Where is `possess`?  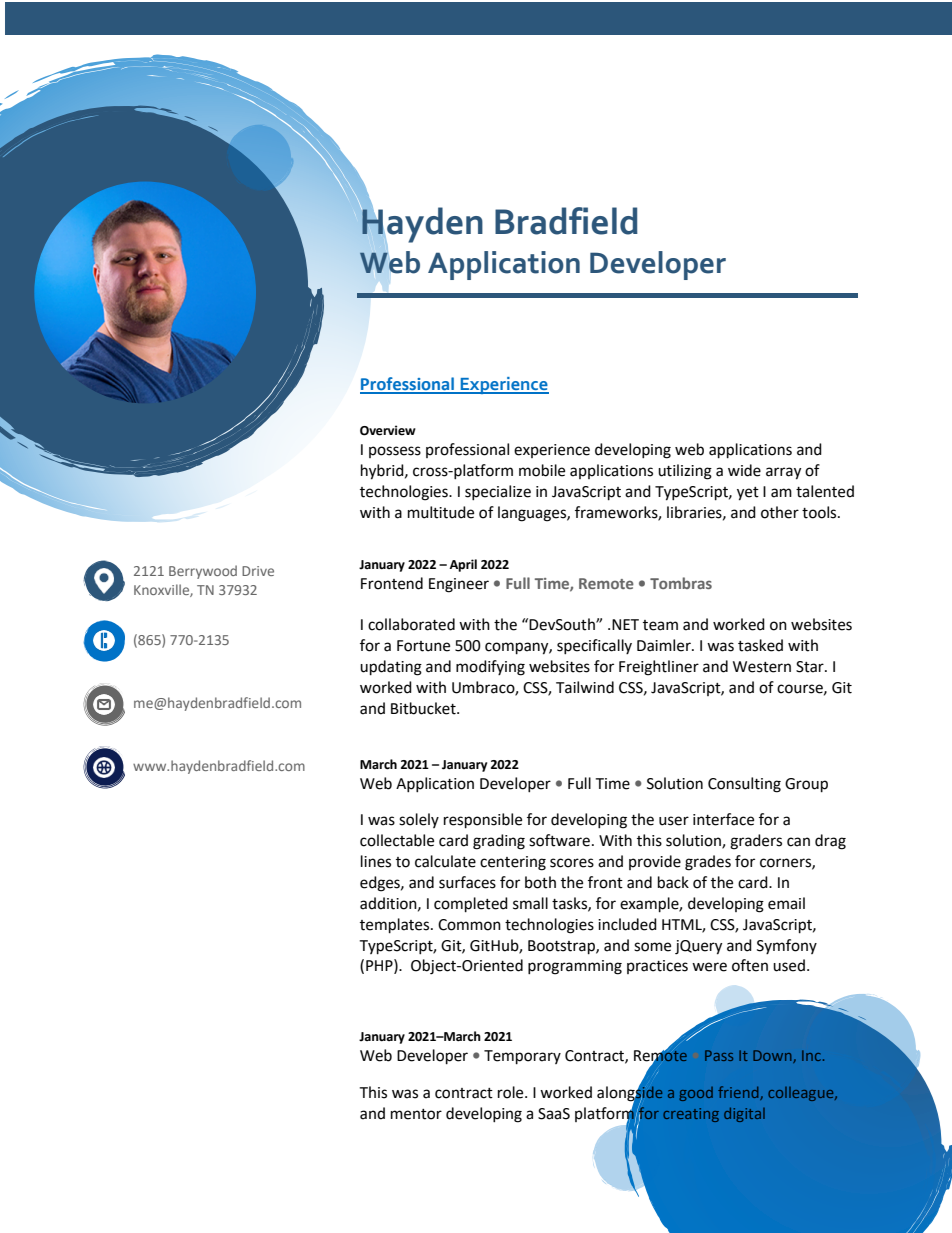
possess is located at coordinates (395, 452).
